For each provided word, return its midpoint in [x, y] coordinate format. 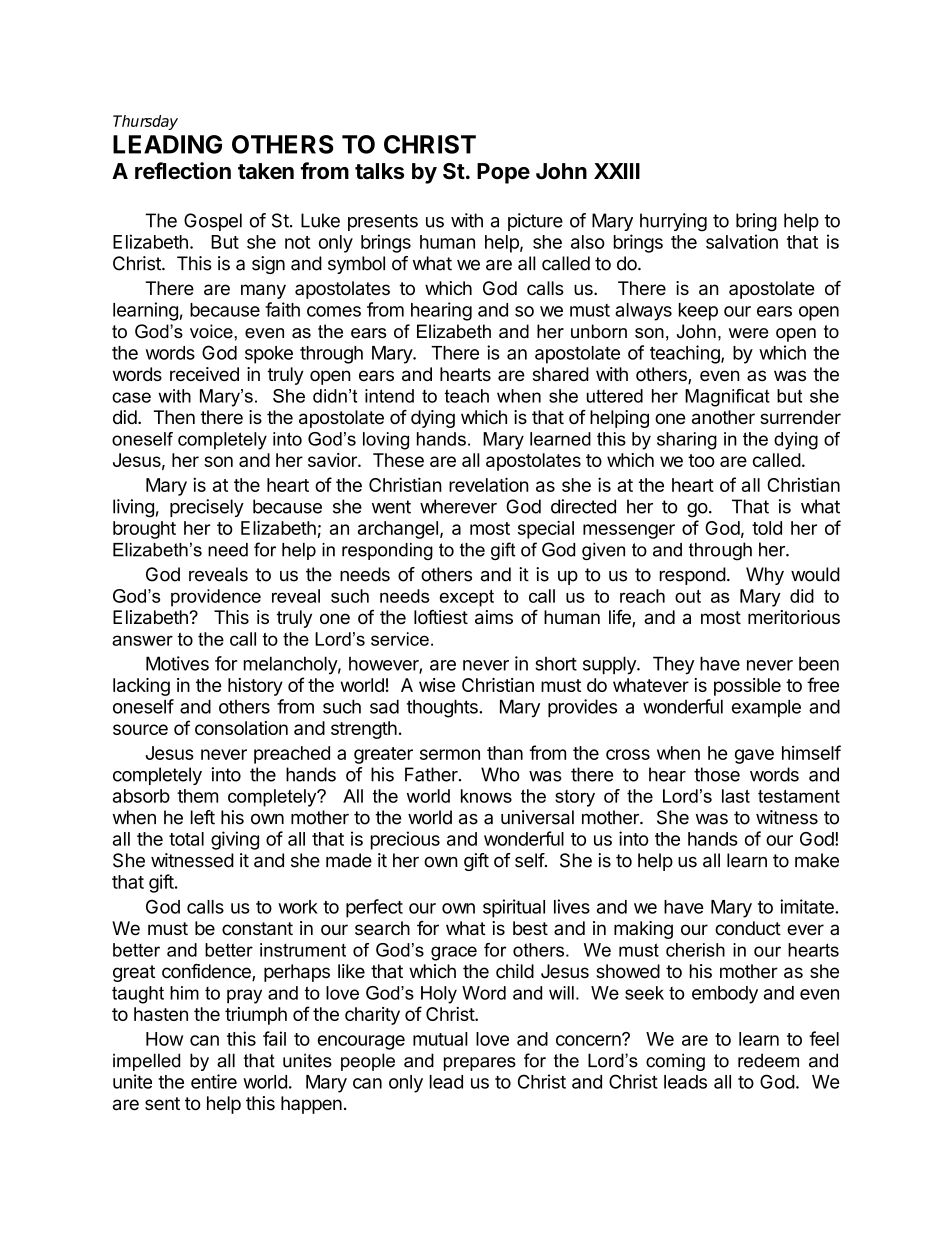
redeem [768, 1060]
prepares [480, 1064]
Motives [177, 663]
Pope [503, 173]
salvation [742, 241]
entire [214, 1081]
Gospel [213, 222]
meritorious [794, 617]
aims [494, 617]
